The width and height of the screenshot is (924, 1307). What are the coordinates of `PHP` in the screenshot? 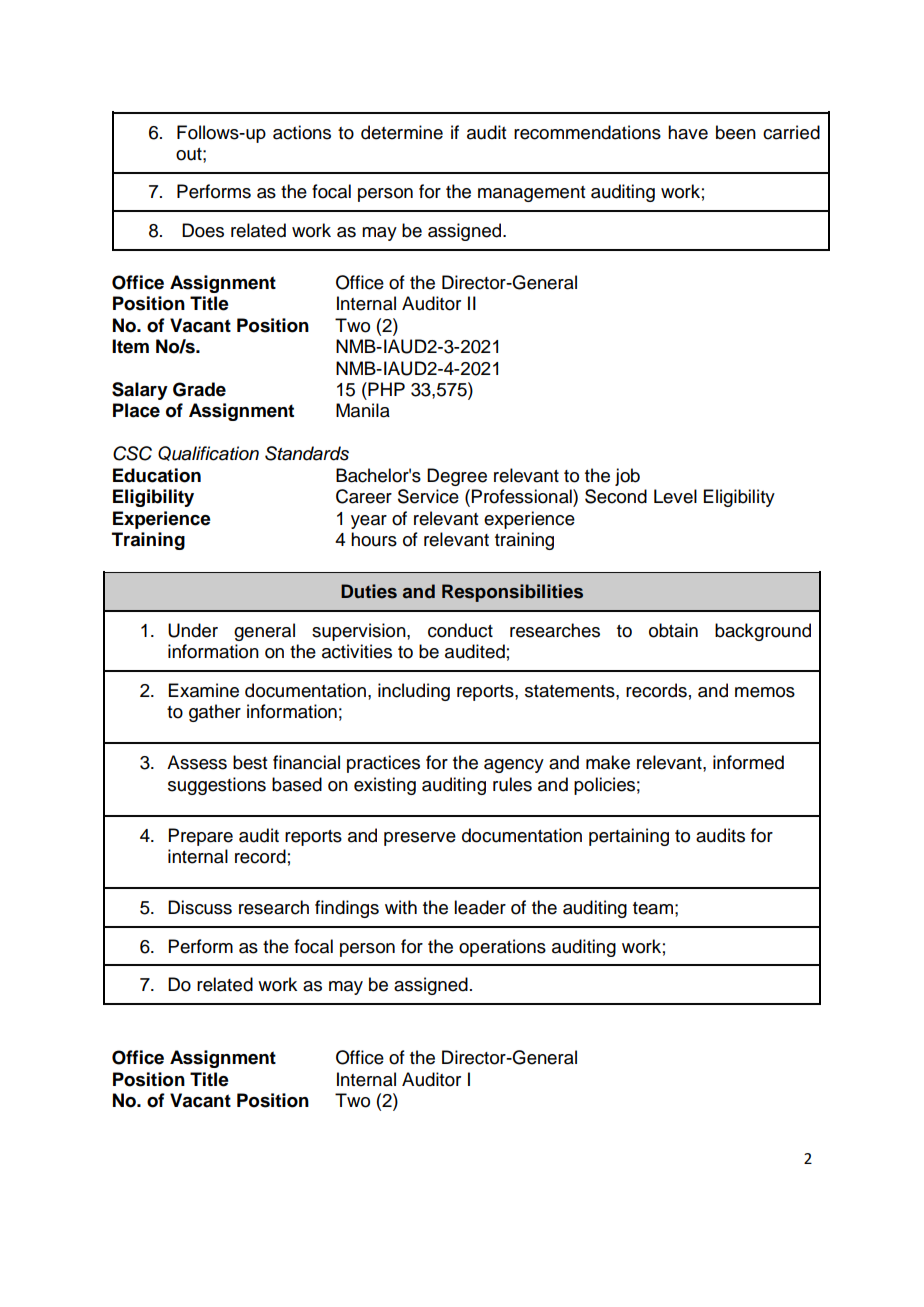 It's located at (385, 389).
